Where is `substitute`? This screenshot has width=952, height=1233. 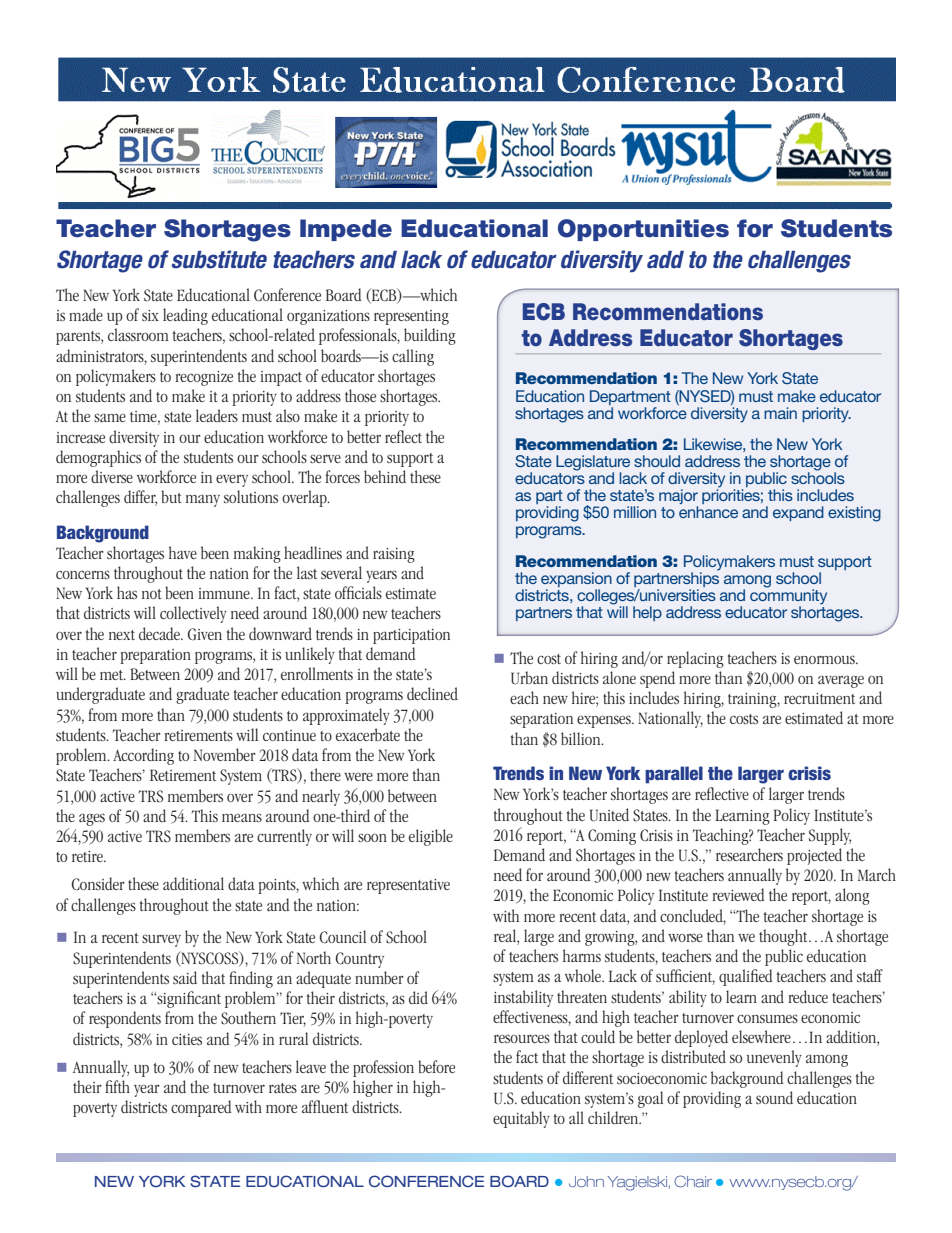 substitute is located at coordinates (219, 259).
